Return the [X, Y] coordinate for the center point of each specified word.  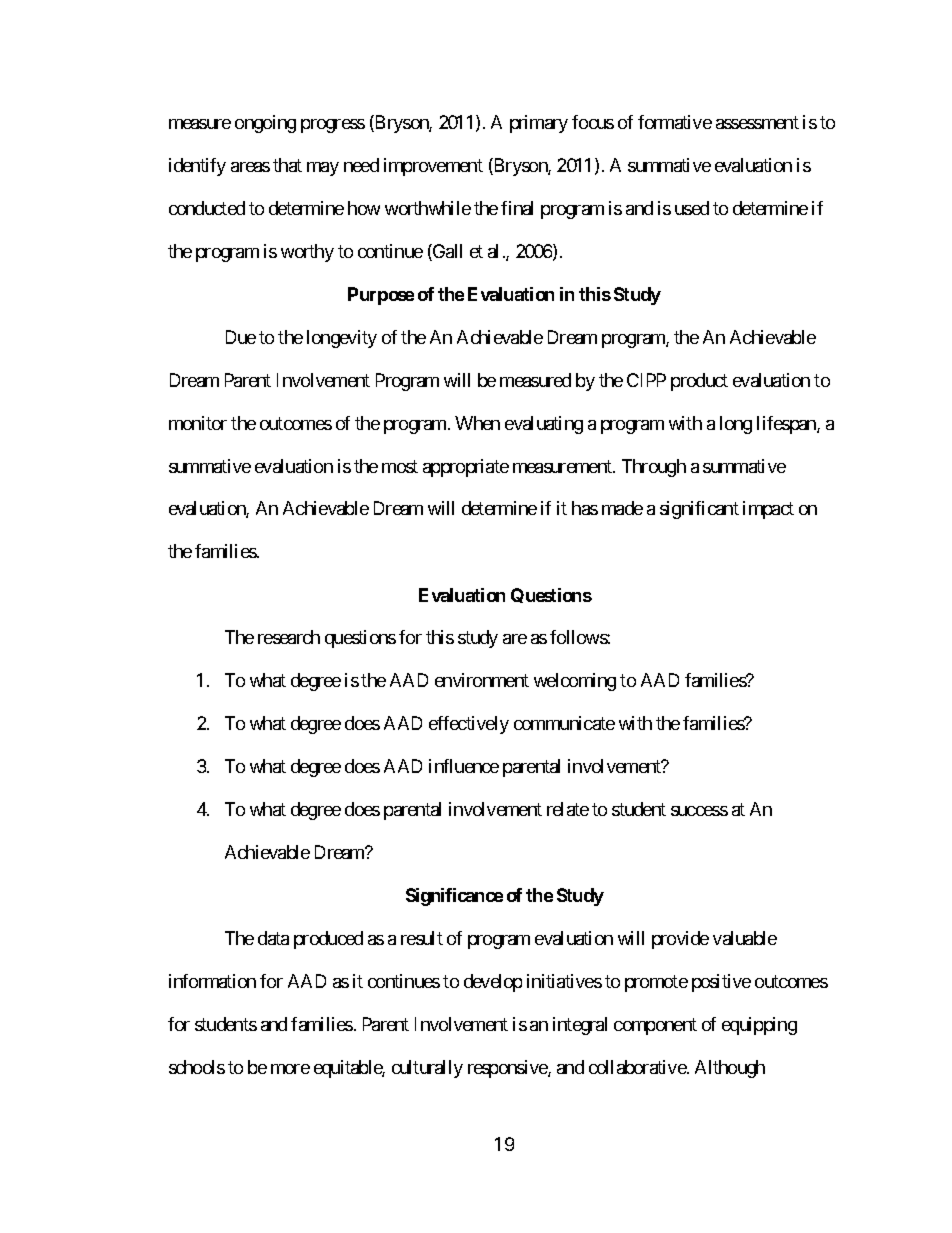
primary [539, 124]
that [287, 165]
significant [699, 510]
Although [730, 1069]
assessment [757, 122]
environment [482, 680]
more [290, 1069]
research [289, 637]
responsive [508, 1069]
